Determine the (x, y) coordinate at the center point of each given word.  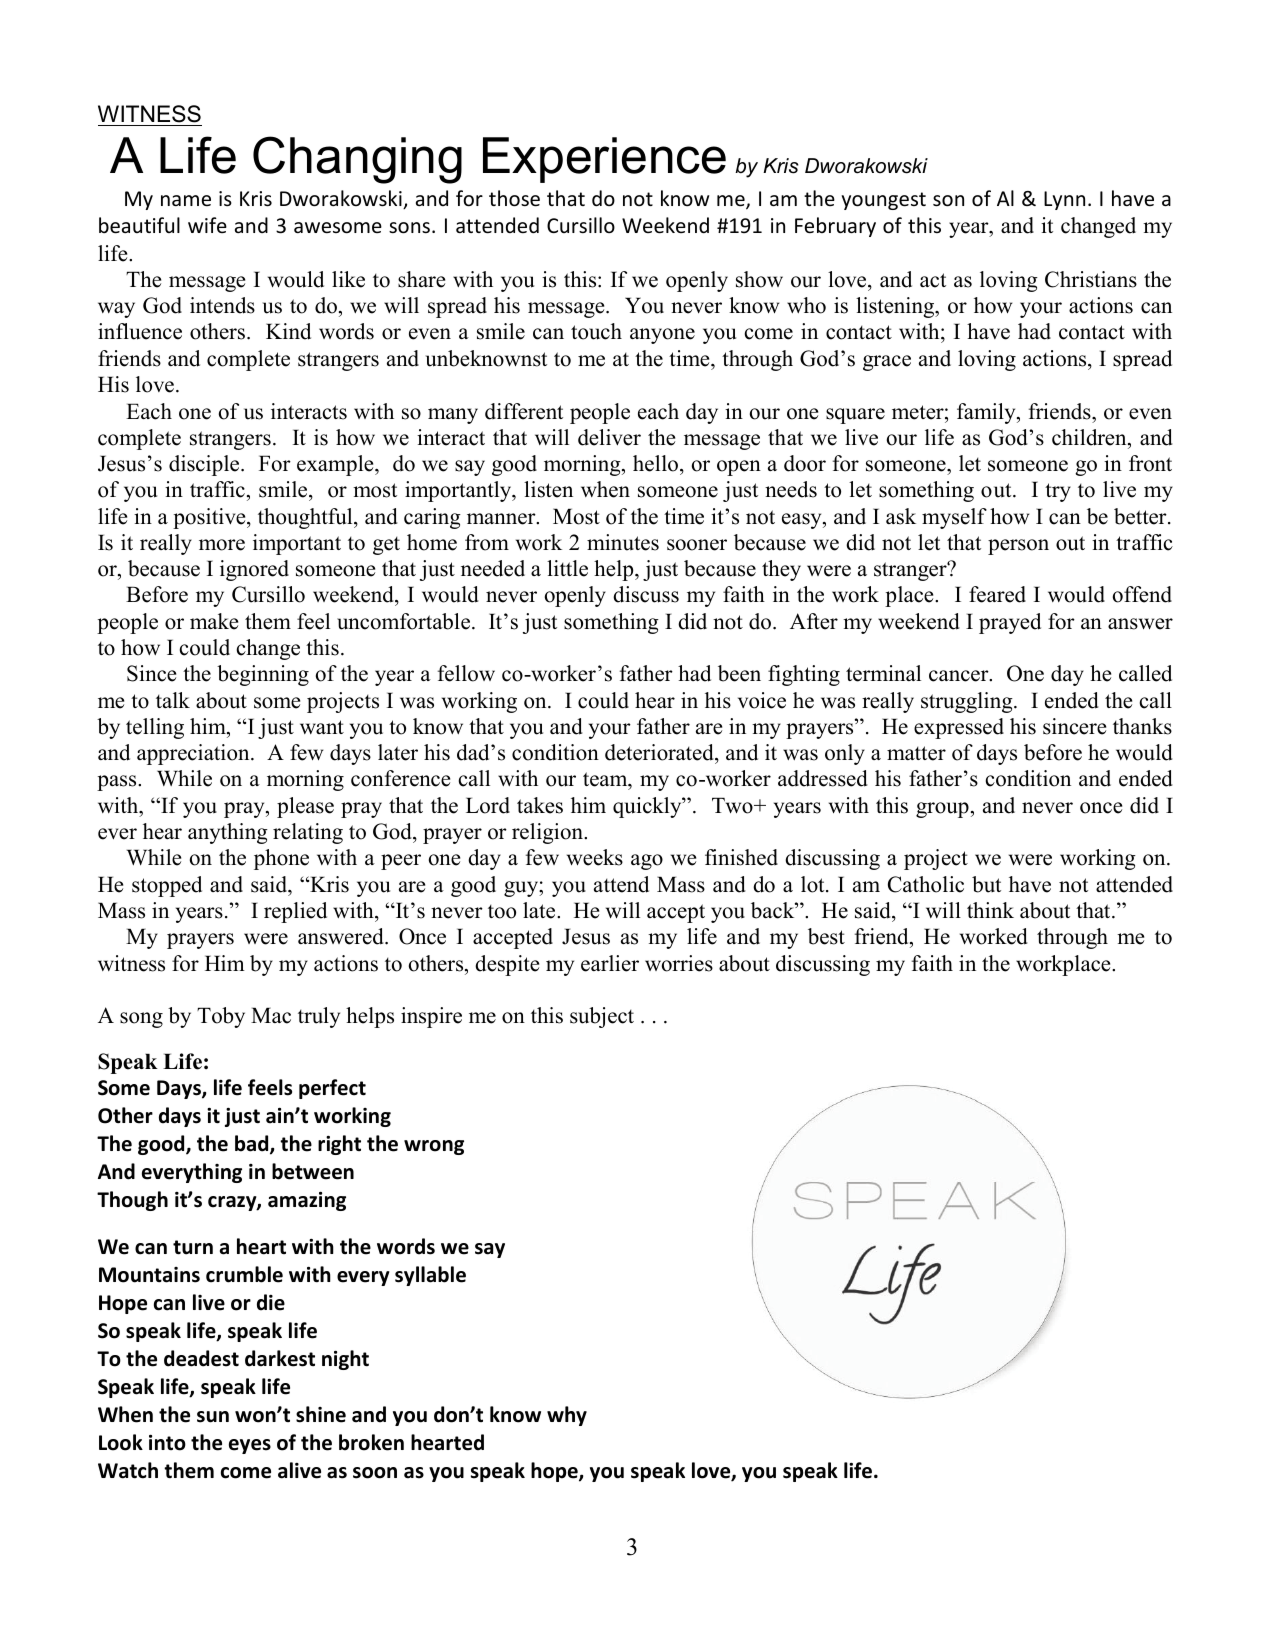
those (514, 198)
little (567, 568)
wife (207, 225)
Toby (221, 1017)
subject (602, 1017)
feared (997, 594)
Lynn (1064, 200)
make (214, 621)
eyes (250, 1446)
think (990, 910)
